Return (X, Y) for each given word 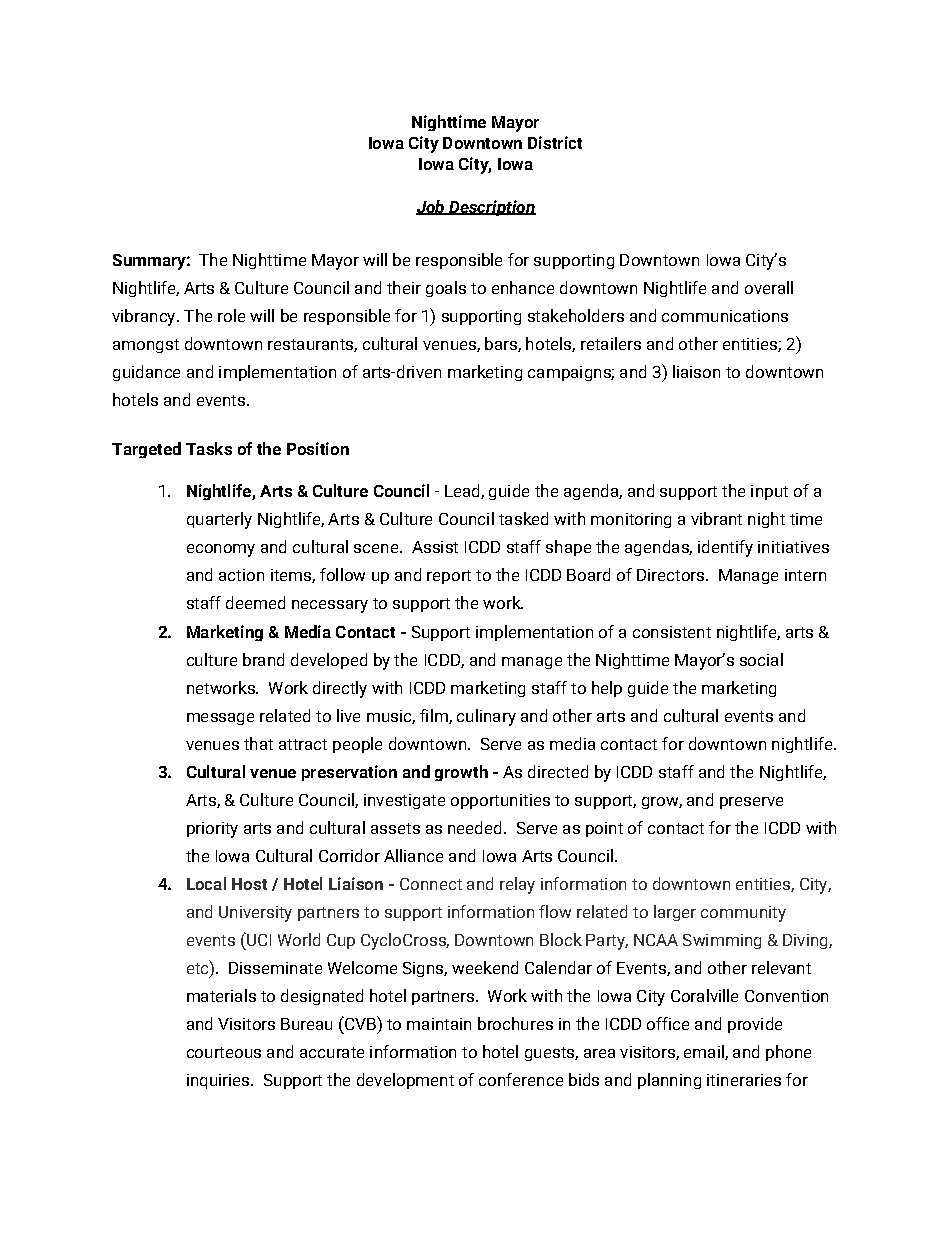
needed (474, 827)
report (449, 577)
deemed (255, 602)
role (231, 315)
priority (212, 830)
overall (769, 287)
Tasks (209, 448)
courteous (224, 1052)
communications (725, 316)
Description (491, 208)
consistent (672, 632)
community (743, 914)
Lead (463, 491)
